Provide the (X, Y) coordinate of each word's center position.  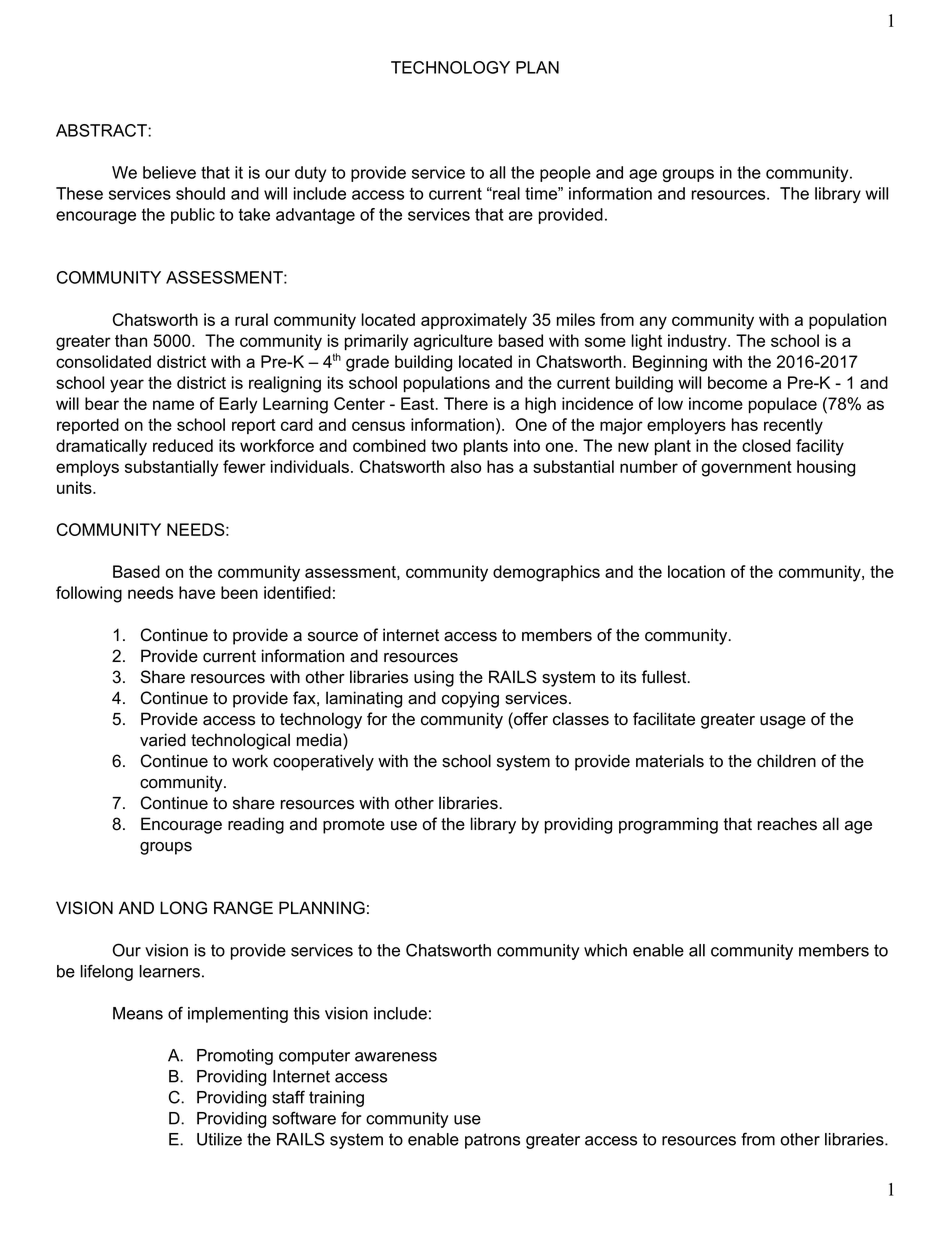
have (197, 592)
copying (470, 699)
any (653, 323)
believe (169, 172)
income (716, 403)
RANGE (243, 908)
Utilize (219, 1139)
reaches (787, 824)
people (565, 174)
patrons (492, 1141)
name (173, 405)
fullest (665, 677)
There (466, 403)
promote (354, 826)
